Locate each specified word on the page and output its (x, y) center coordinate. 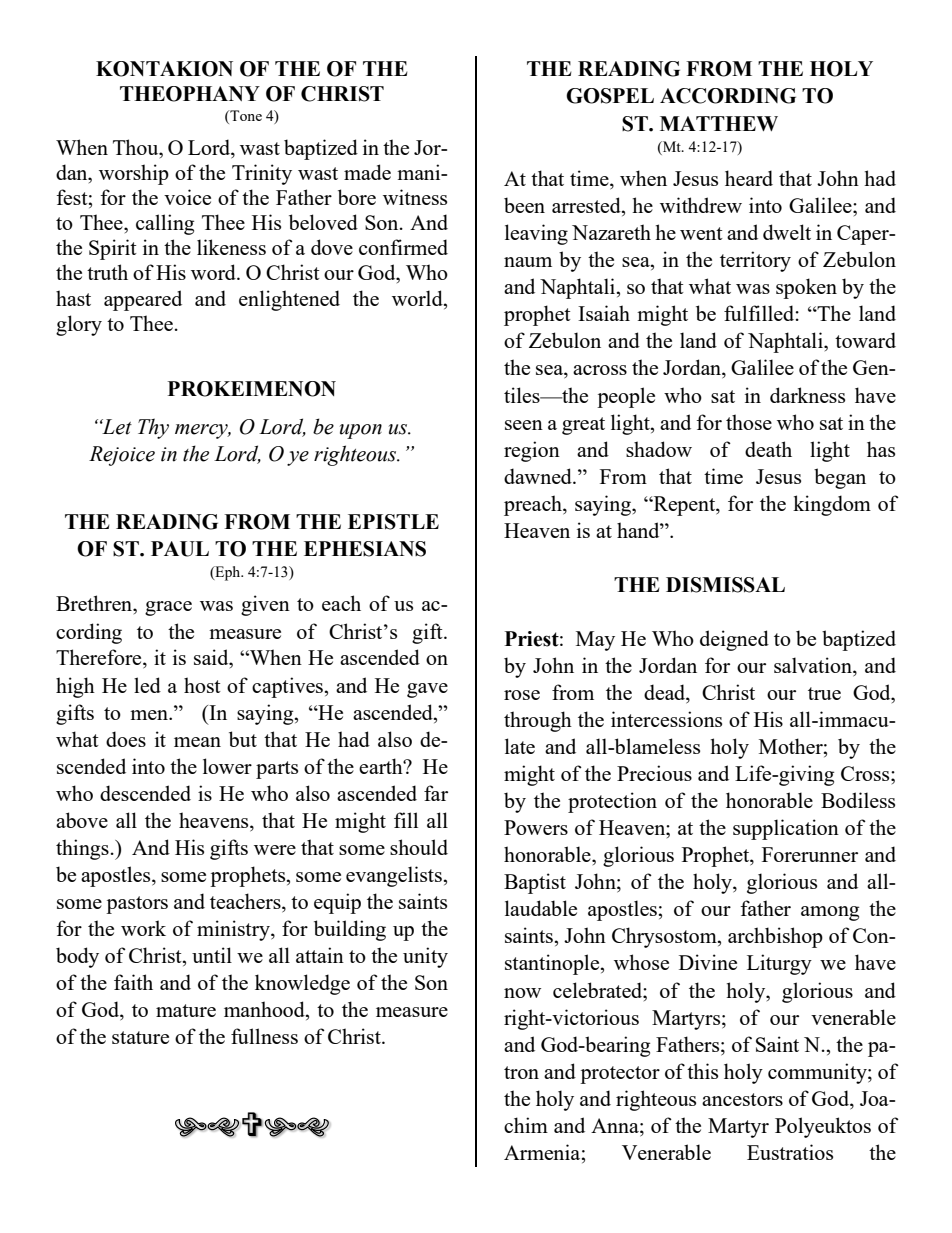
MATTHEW (719, 123)
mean (197, 742)
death (768, 449)
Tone (245, 115)
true (824, 693)
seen (524, 425)
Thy (153, 428)
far (436, 793)
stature (140, 1037)
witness (415, 197)
